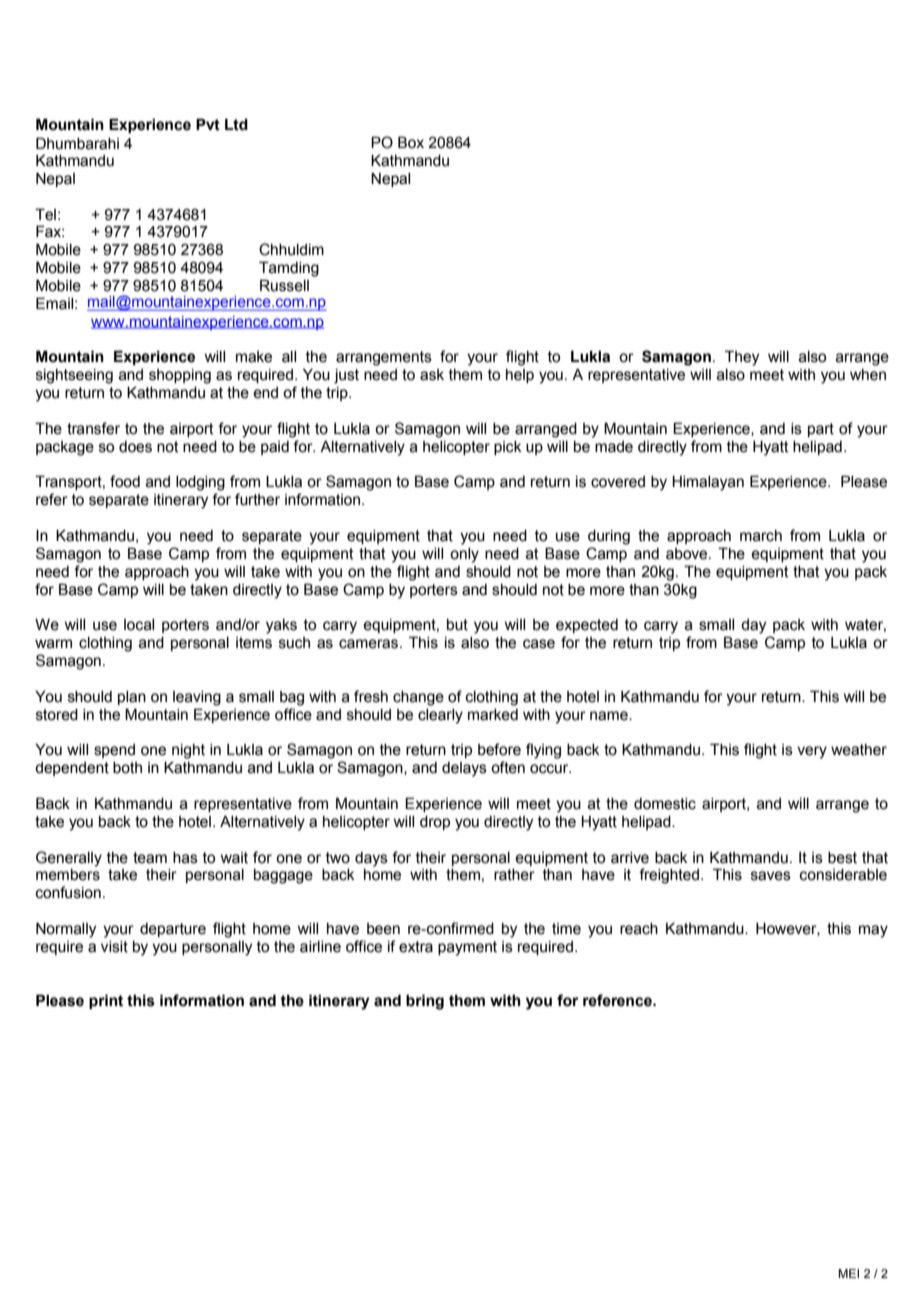  What do you see at coordinates (208, 124) in the screenshot?
I see `Pvt` at bounding box center [208, 124].
